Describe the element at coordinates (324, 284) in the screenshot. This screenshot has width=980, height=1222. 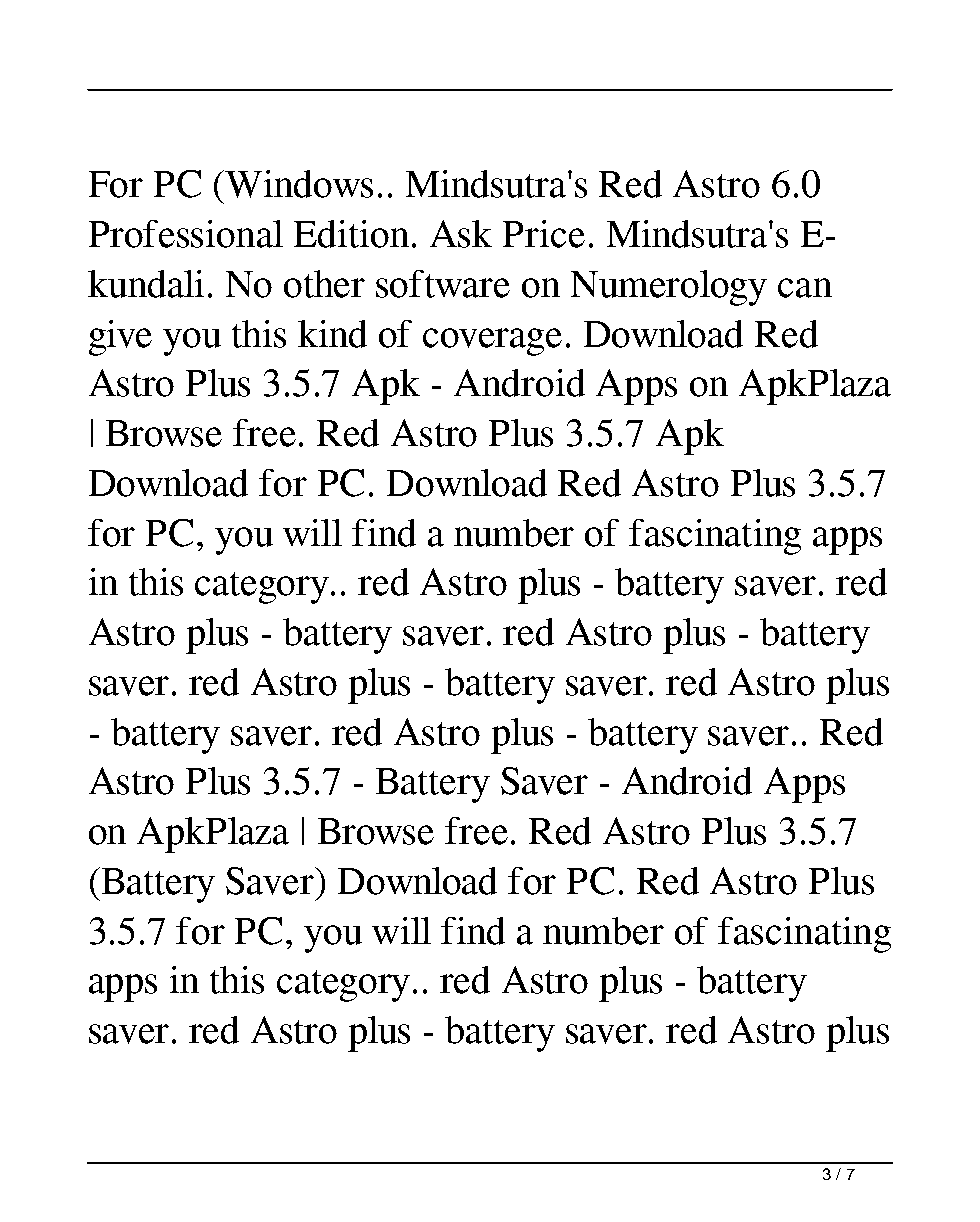
I see `other` at that location.
